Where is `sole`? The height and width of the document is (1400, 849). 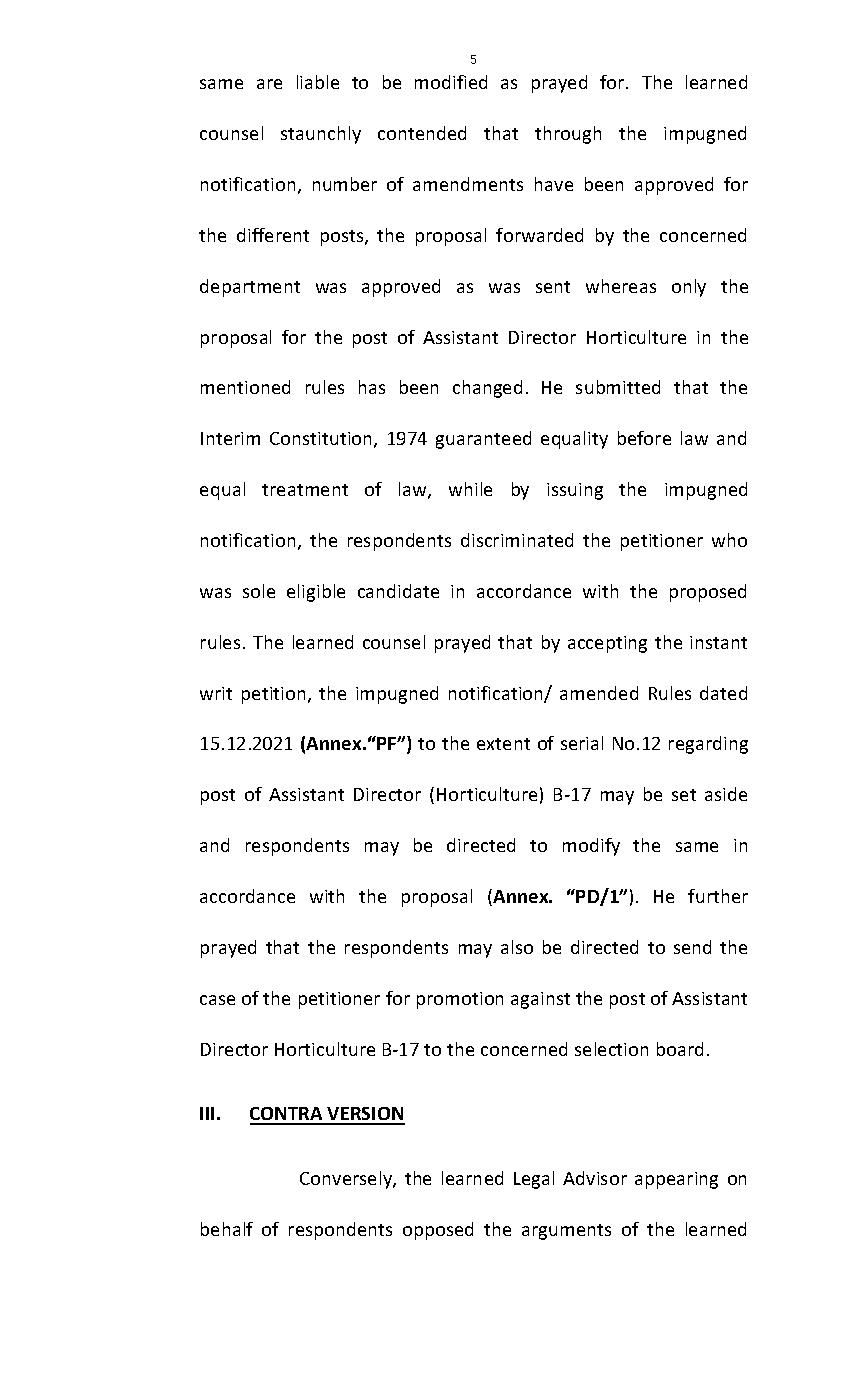
sole is located at coordinates (259, 591).
